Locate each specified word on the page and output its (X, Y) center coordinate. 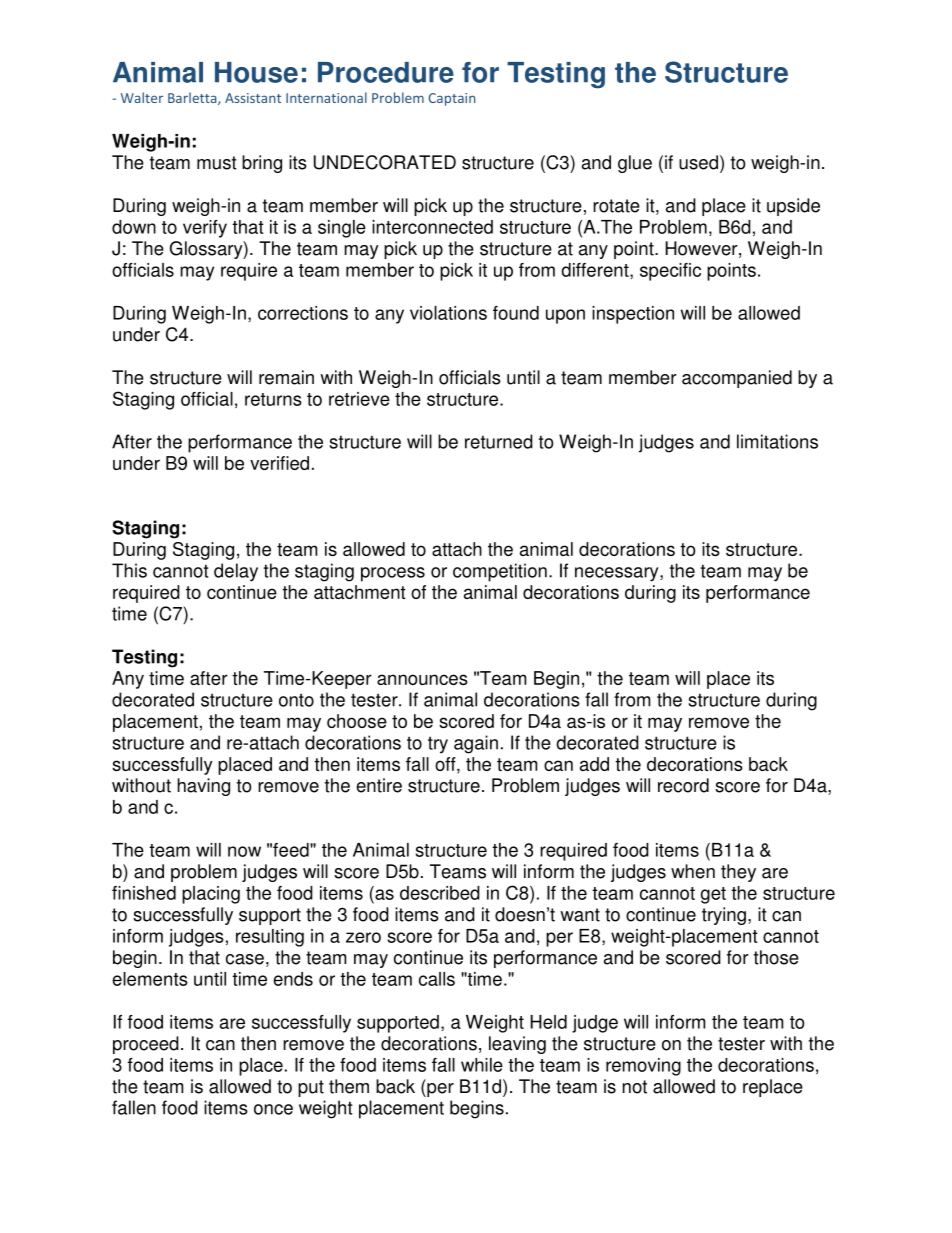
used (698, 162)
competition (500, 572)
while (482, 1065)
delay (236, 572)
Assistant (253, 98)
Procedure (386, 72)
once (273, 1109)
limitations (777, 441)
